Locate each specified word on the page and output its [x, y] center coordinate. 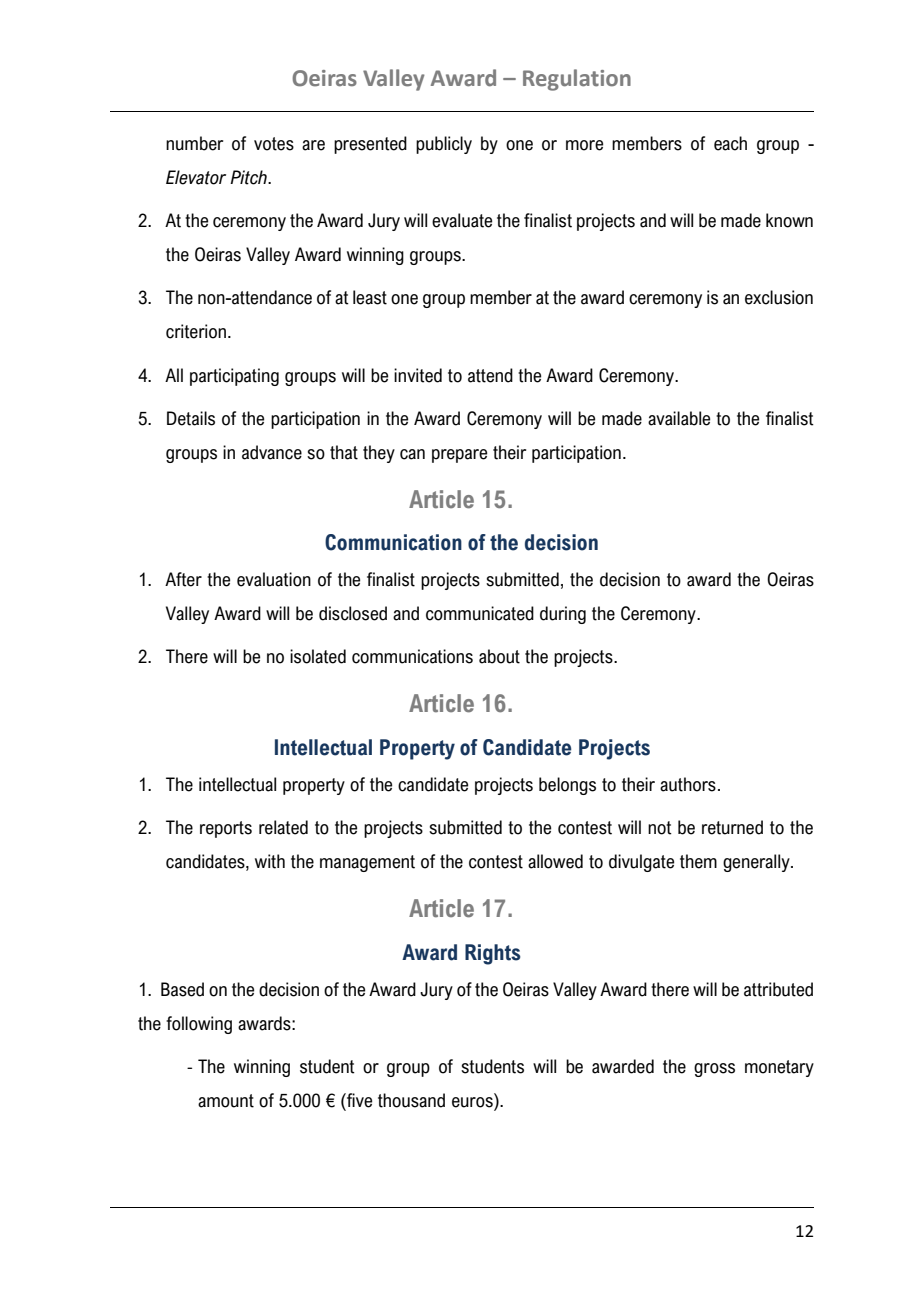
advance [272, 452]
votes [274, 144]
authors [688, 784]
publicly [444, 145]
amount [226, 1101]
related [283, 827]
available [679, 418]
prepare [459, 456]
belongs [567, 786]
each [730, 143]
